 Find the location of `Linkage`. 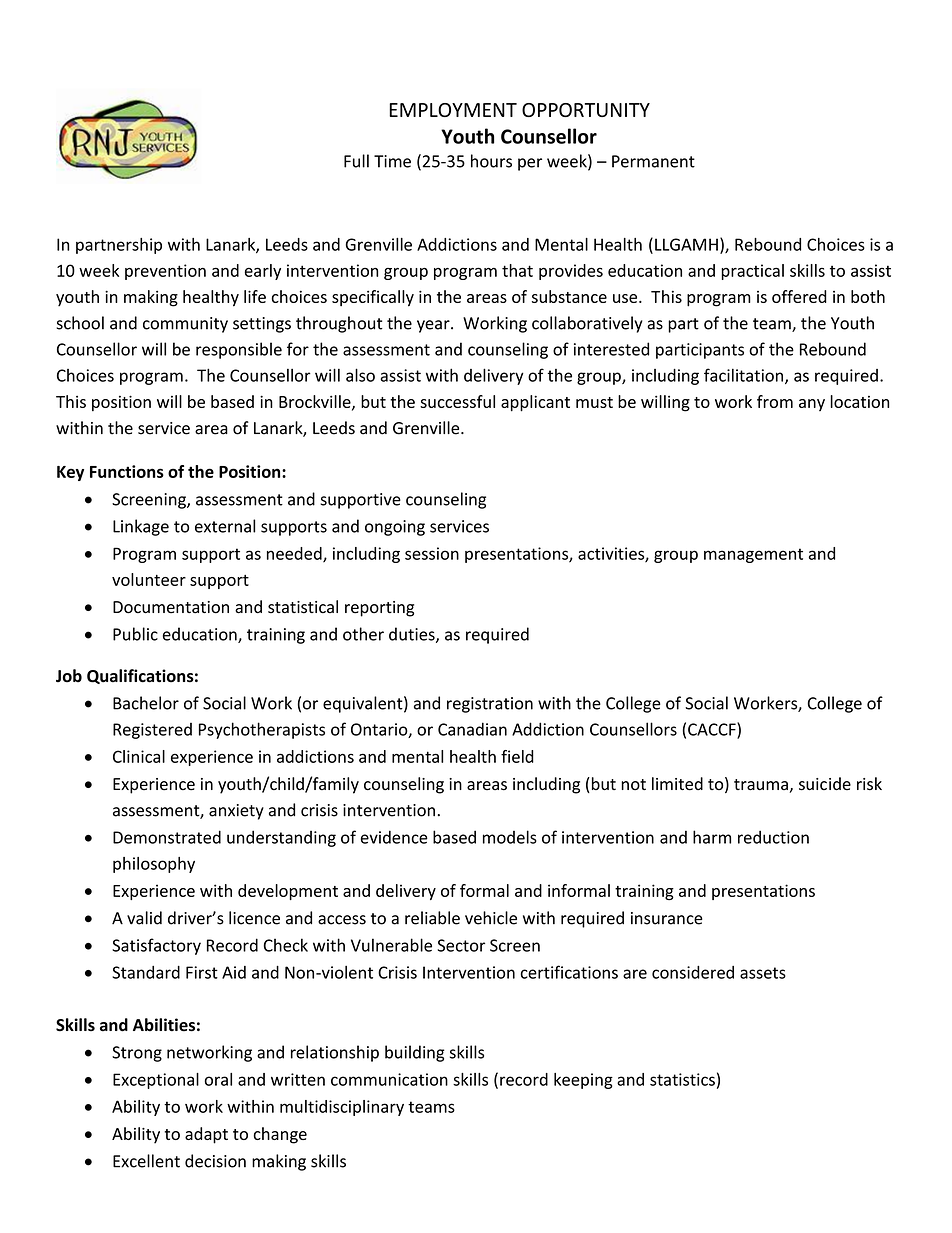

Linkage is located at coordinates (141, 527).
